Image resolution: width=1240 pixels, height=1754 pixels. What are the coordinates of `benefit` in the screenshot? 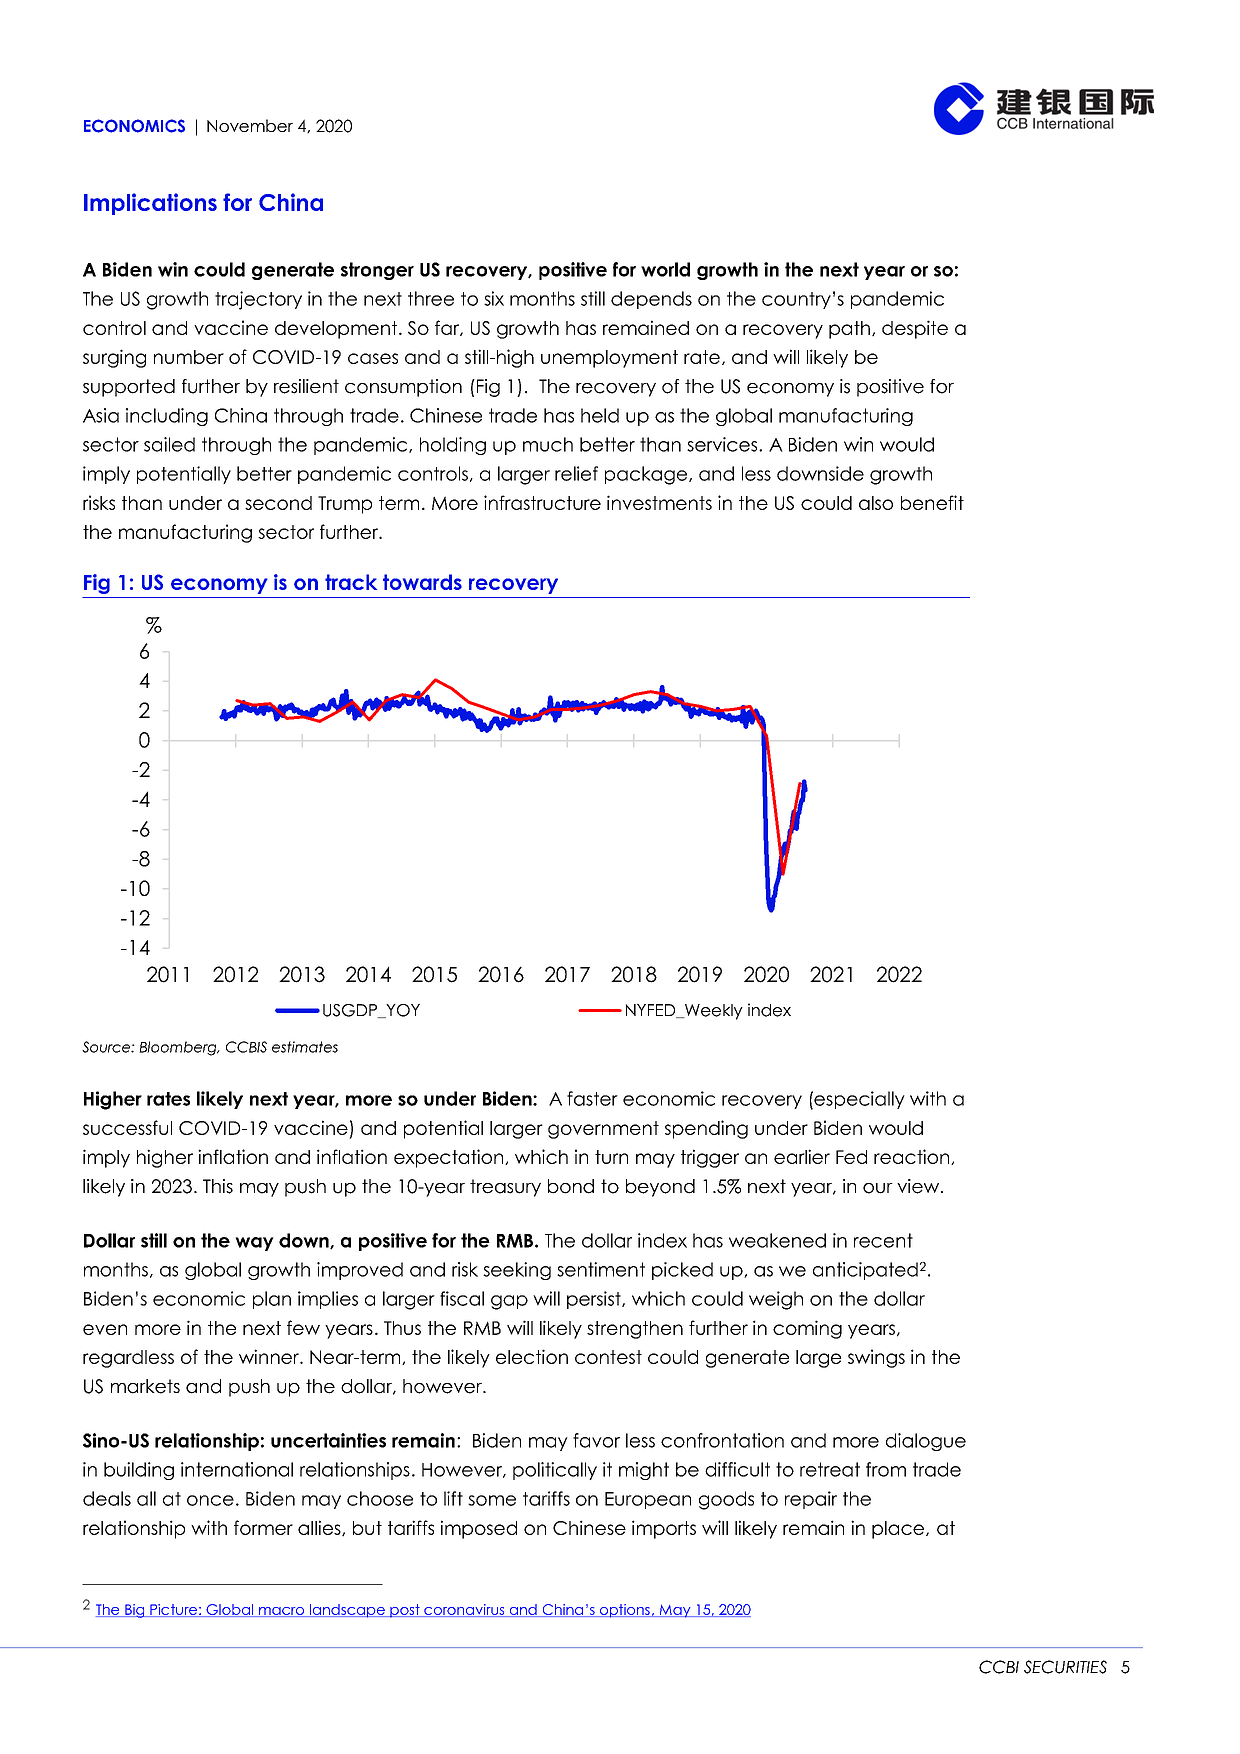 It's located at (932, 502).
